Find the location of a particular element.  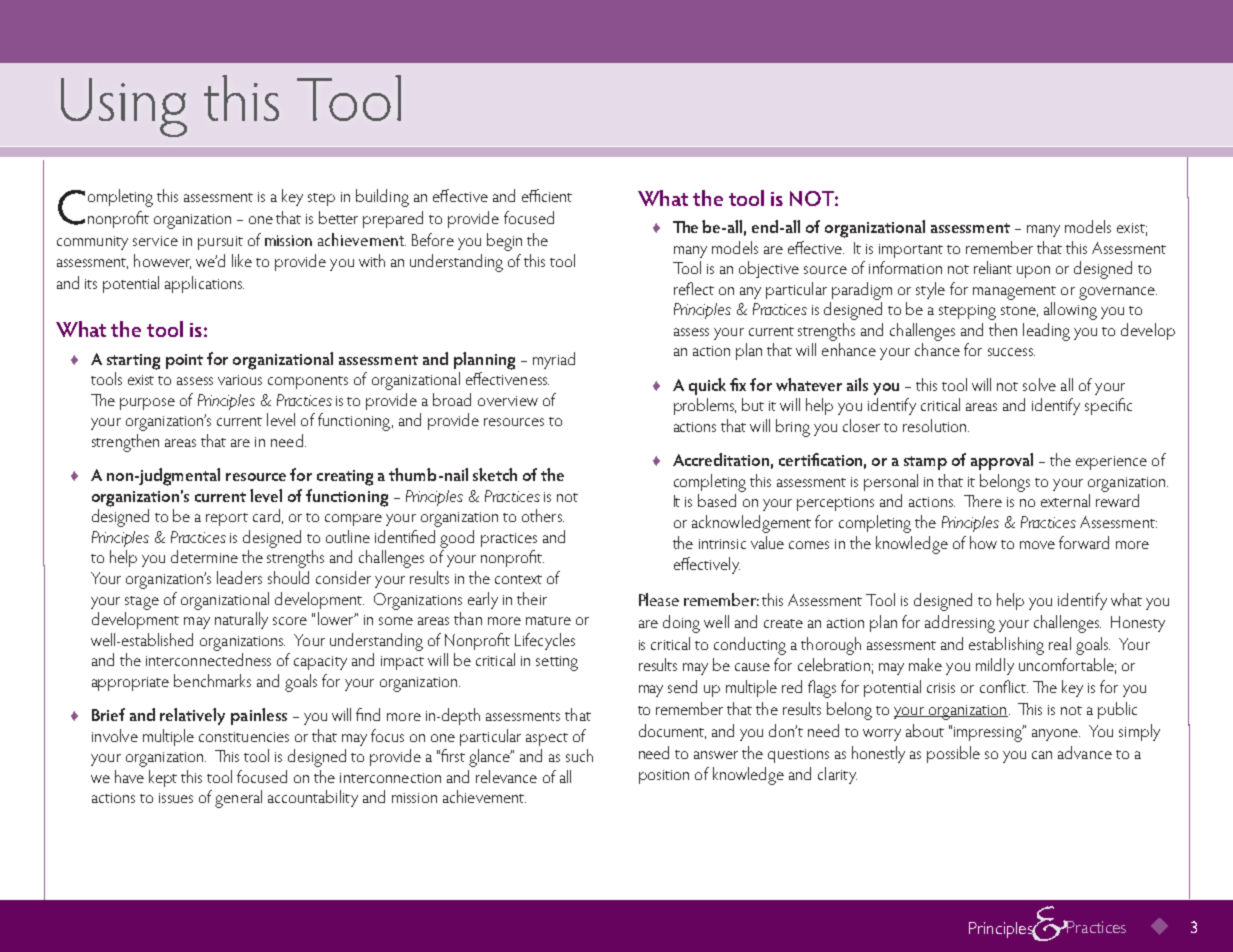

efficient is located at coordinates (547, 195).
